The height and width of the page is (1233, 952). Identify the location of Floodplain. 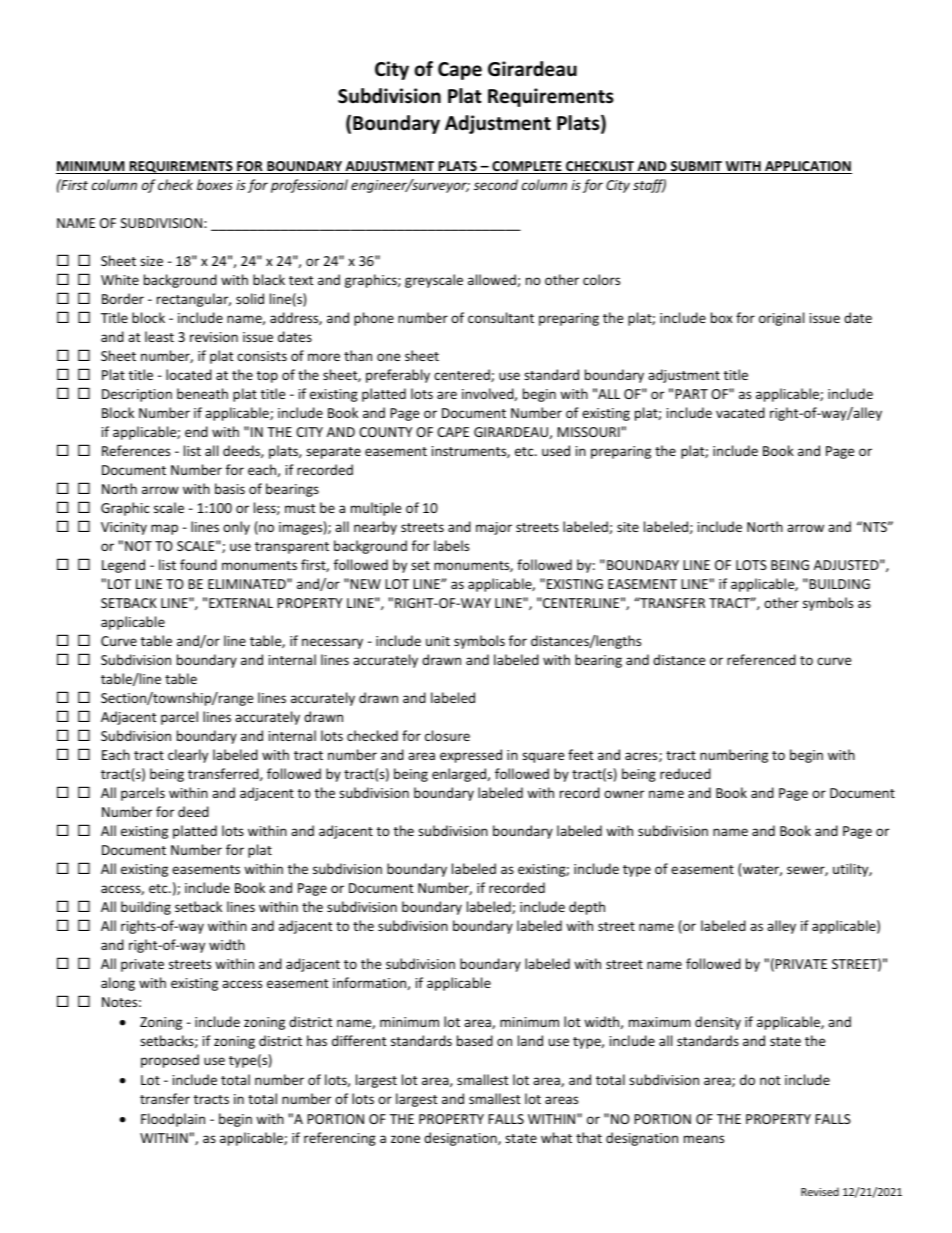
(173, 1120).
